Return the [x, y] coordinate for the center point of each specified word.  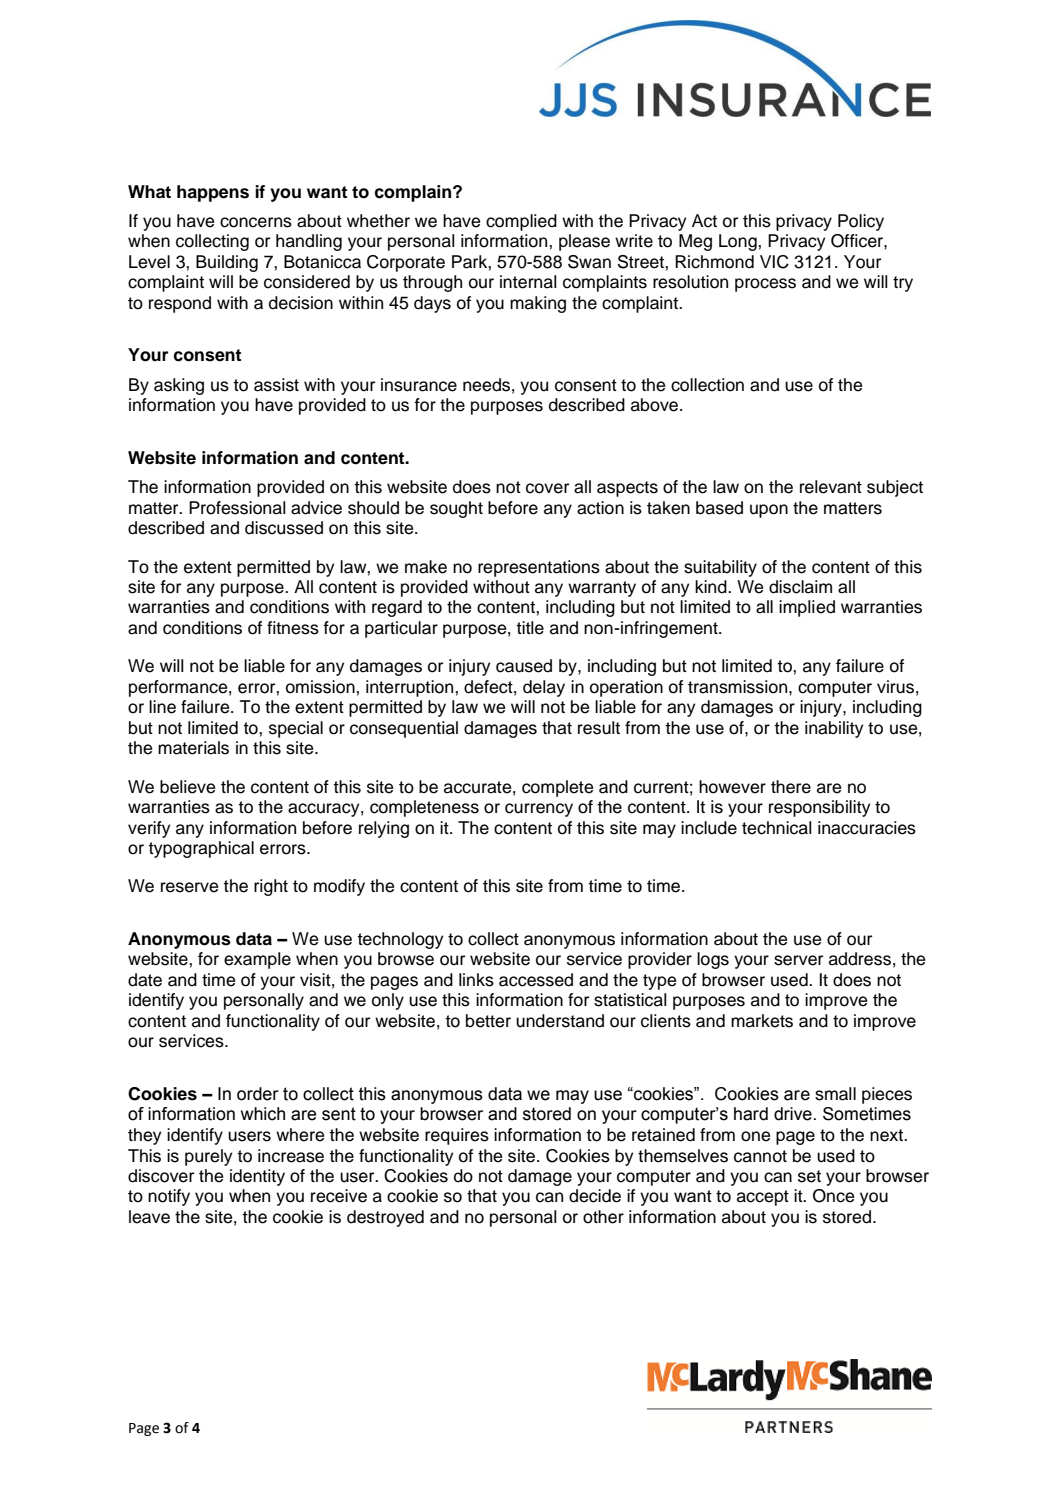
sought [456, 509]
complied [521, 222]
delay [544, 688]
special [296, 729]
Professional [237, 508]
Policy [861, 222]
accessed [536, 980]
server [798, 960]
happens [213, 193]
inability [834, 729]
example [257, 960]
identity [257, 1177]
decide [595, 1196]
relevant [831, 487]
